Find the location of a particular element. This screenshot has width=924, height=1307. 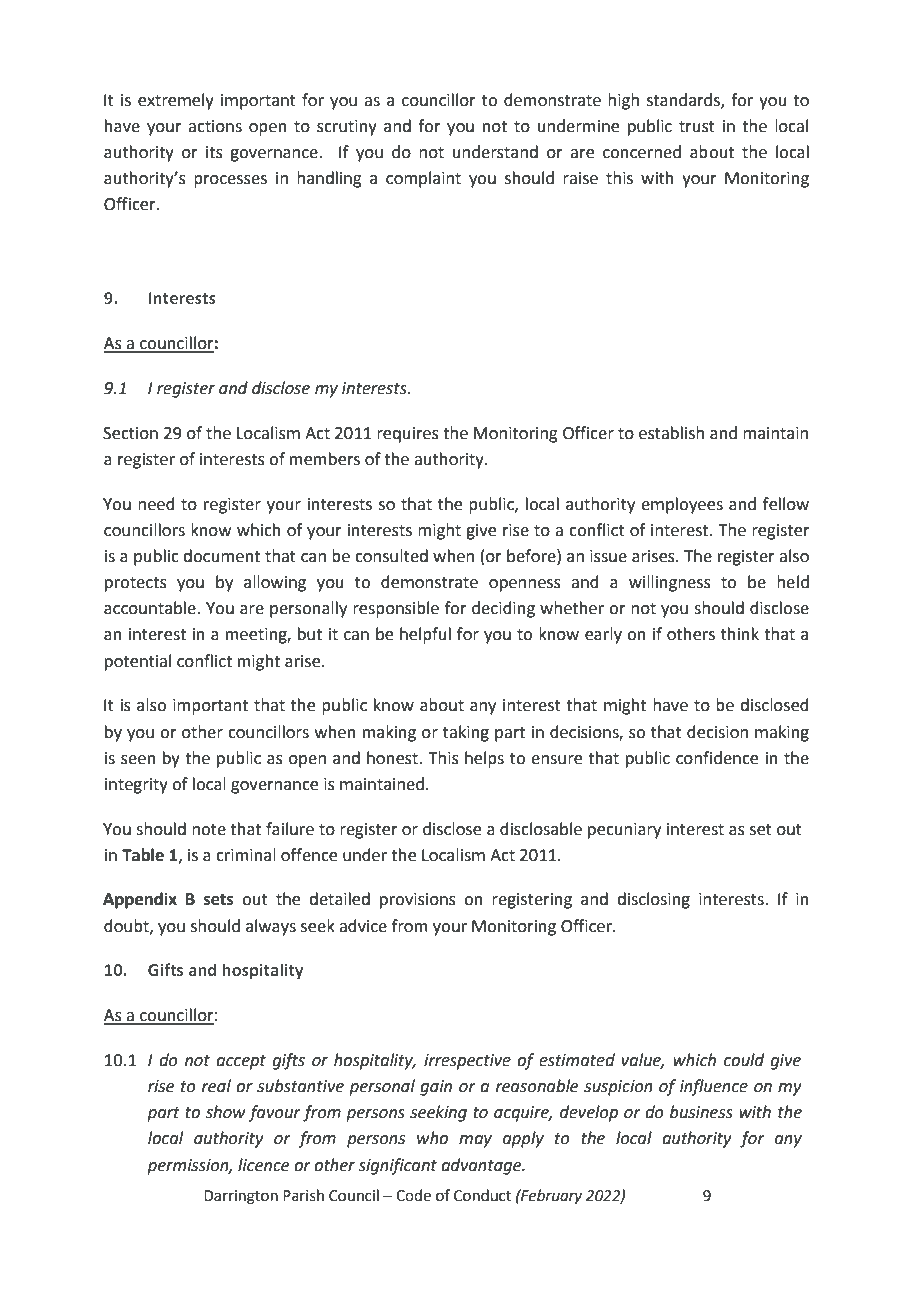

complaint is located at coordinates (423, 179).
